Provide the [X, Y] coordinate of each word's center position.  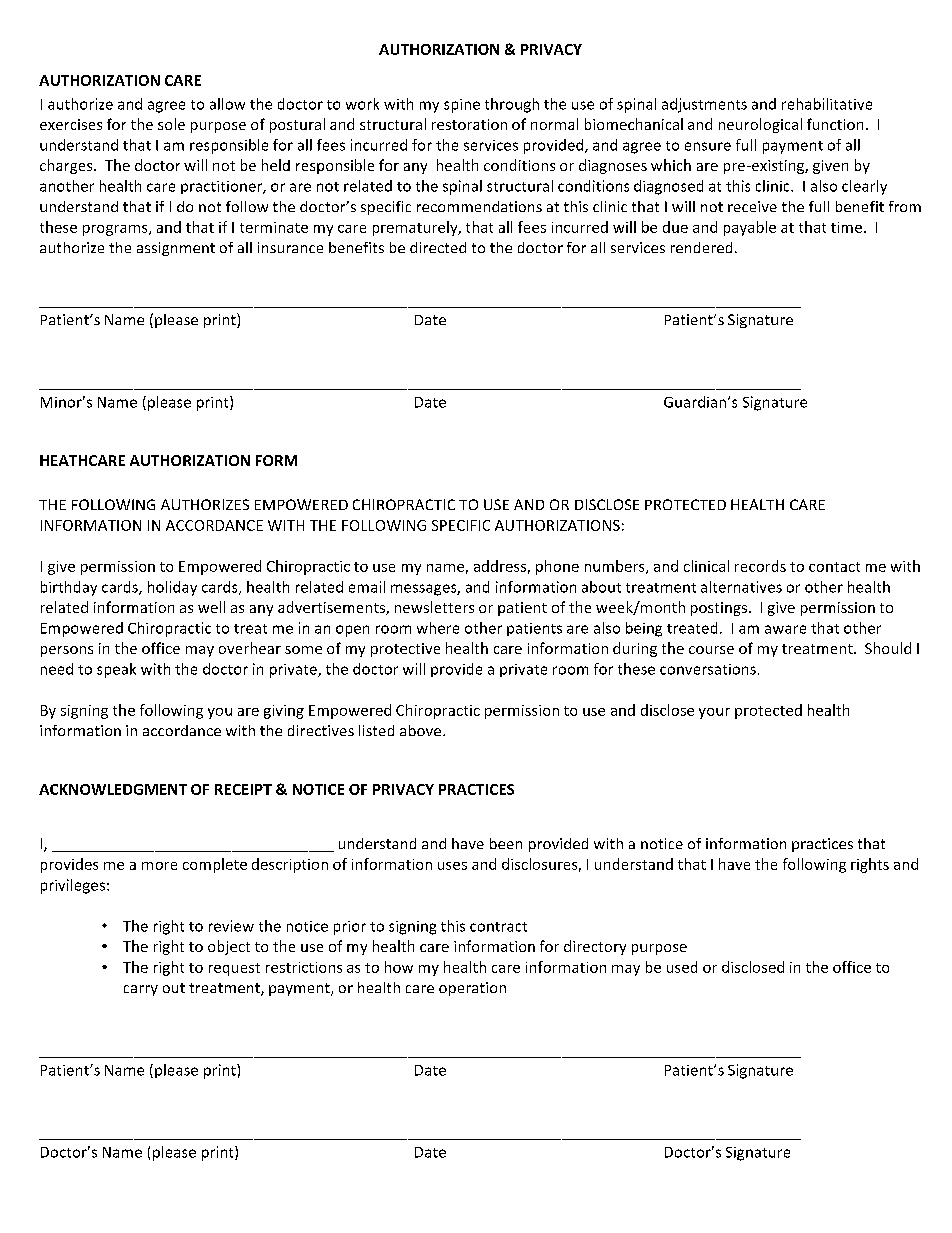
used [682, 967]
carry [141, 990]
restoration [469, 124]
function [835, 124]
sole [171, 124]
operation [472, 989]
